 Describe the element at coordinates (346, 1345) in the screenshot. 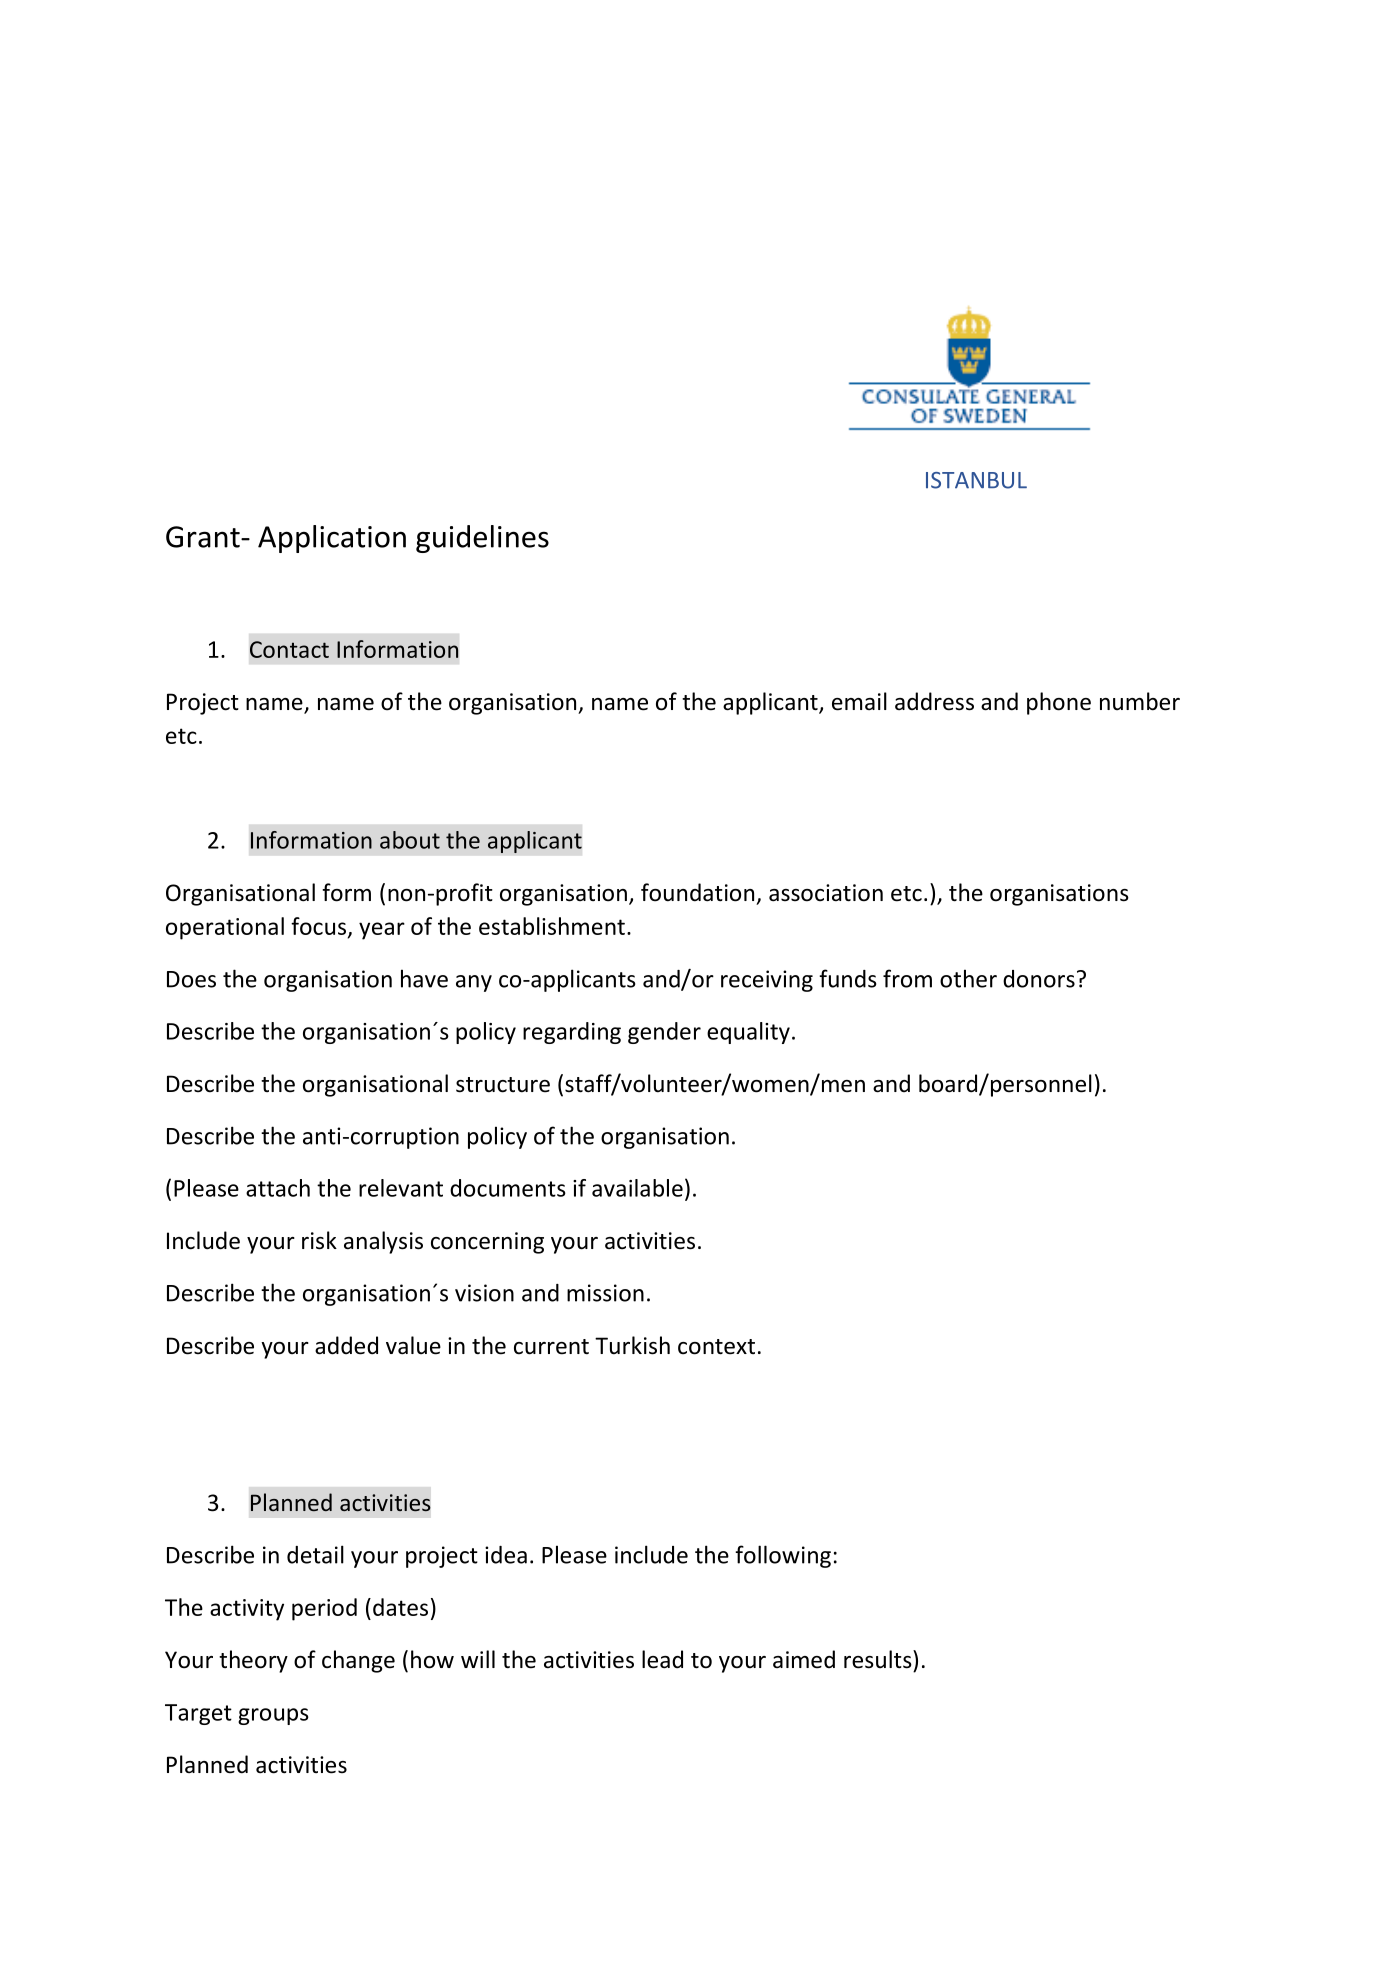

I see `added` at that location.
